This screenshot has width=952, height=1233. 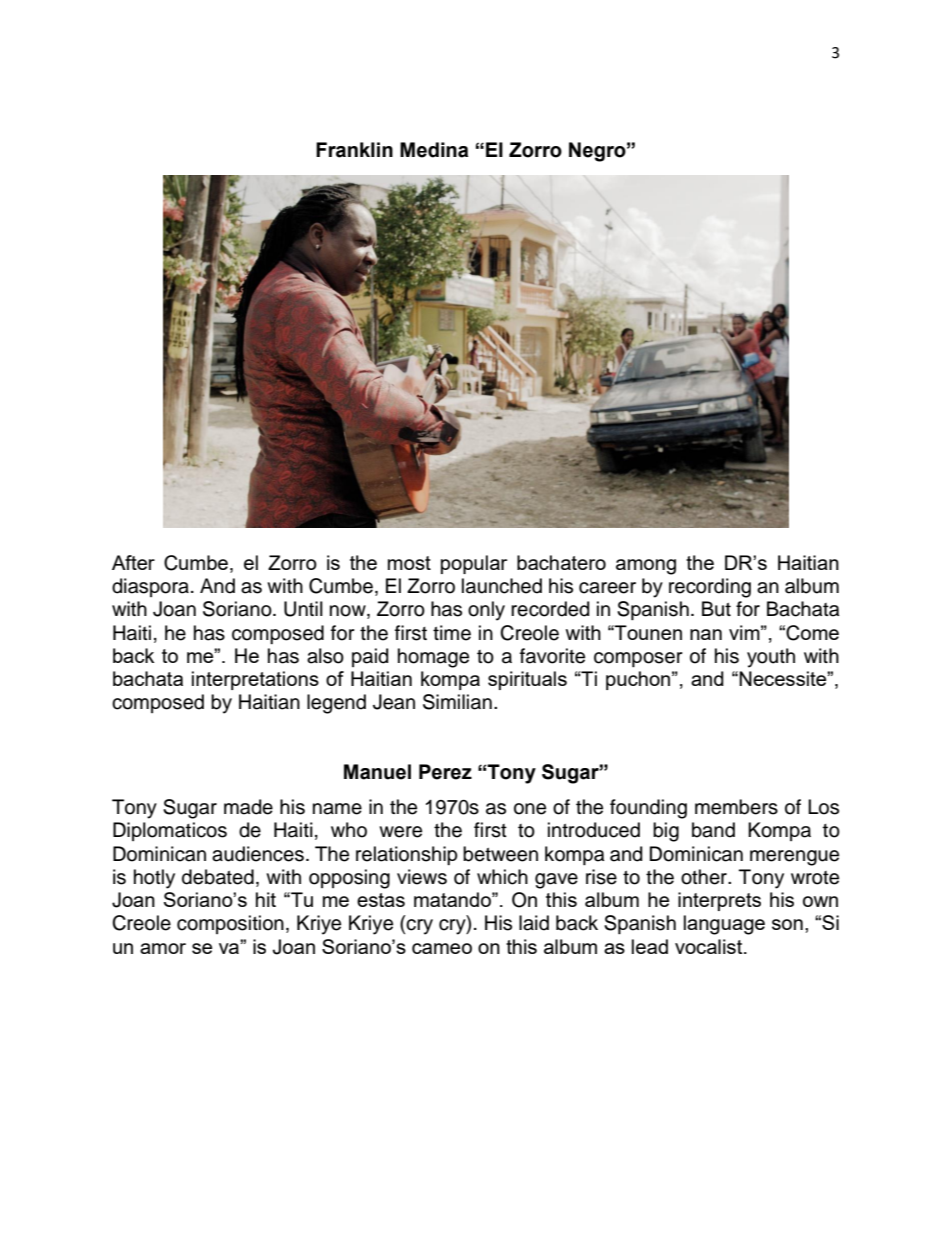 I want to click on popular, so click(x=474, y=564).
